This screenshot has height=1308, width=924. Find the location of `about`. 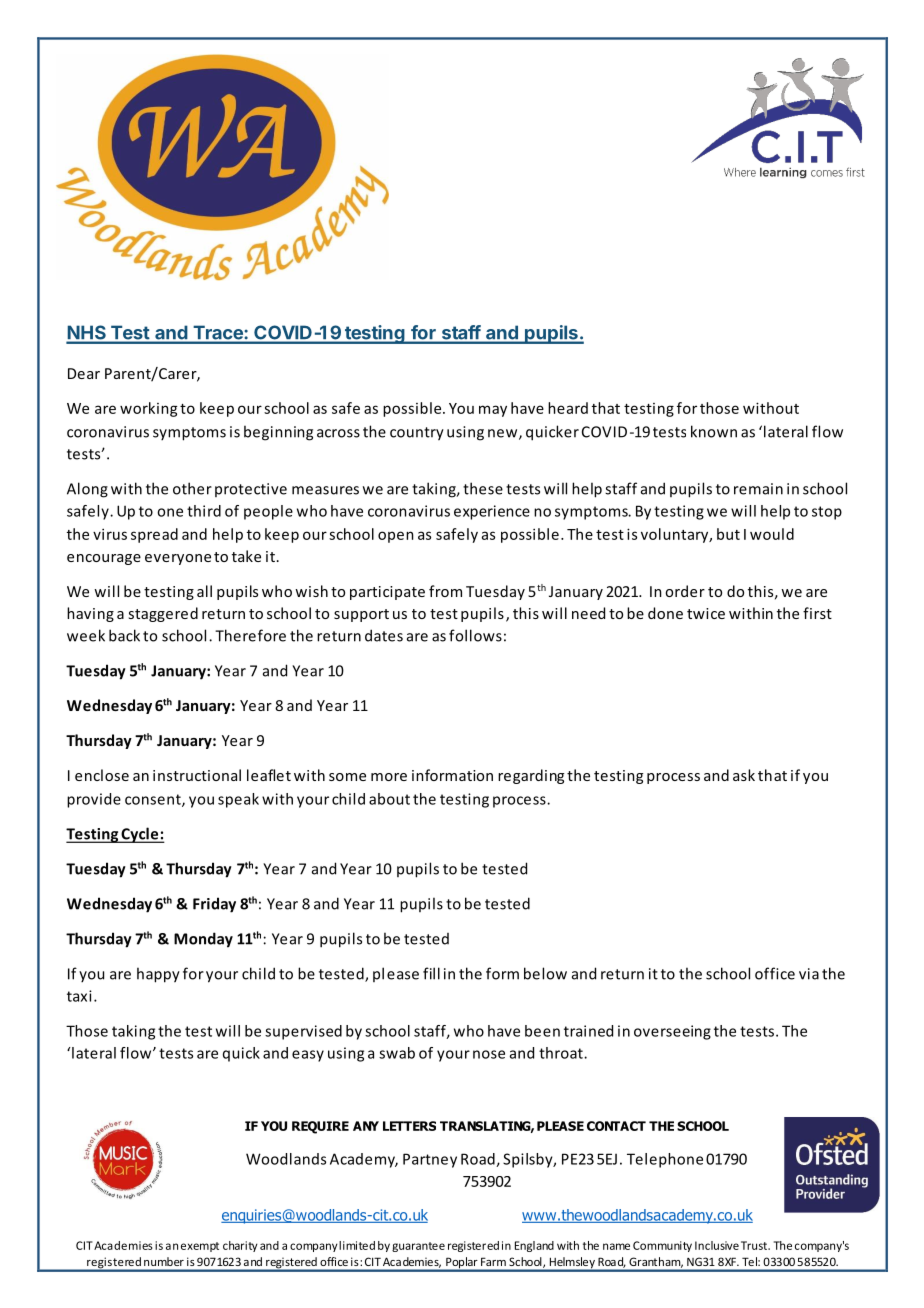

about is located at coordinates (389, 799).
